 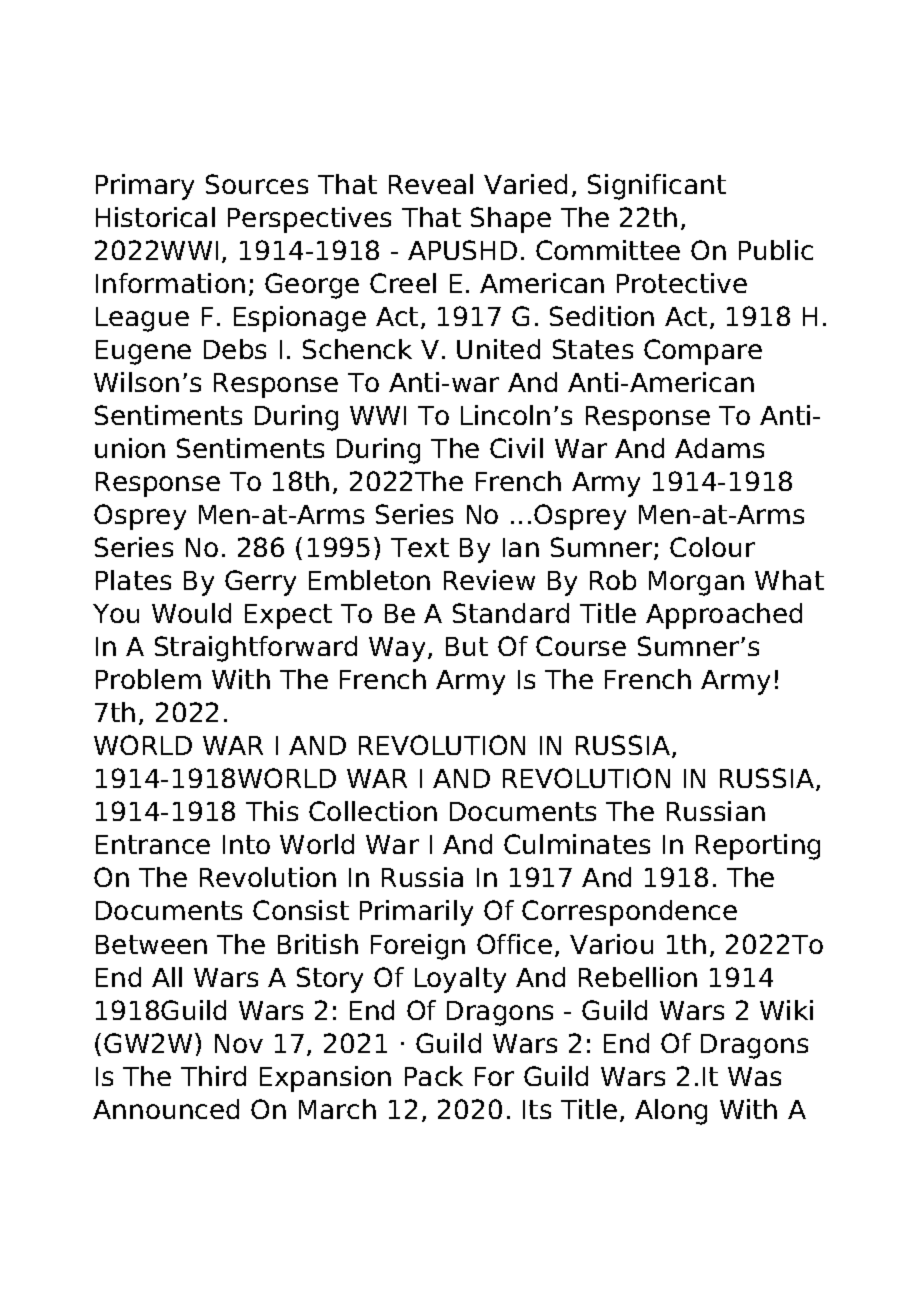 I want to click on Reveal, so click(x=431, y=184).
